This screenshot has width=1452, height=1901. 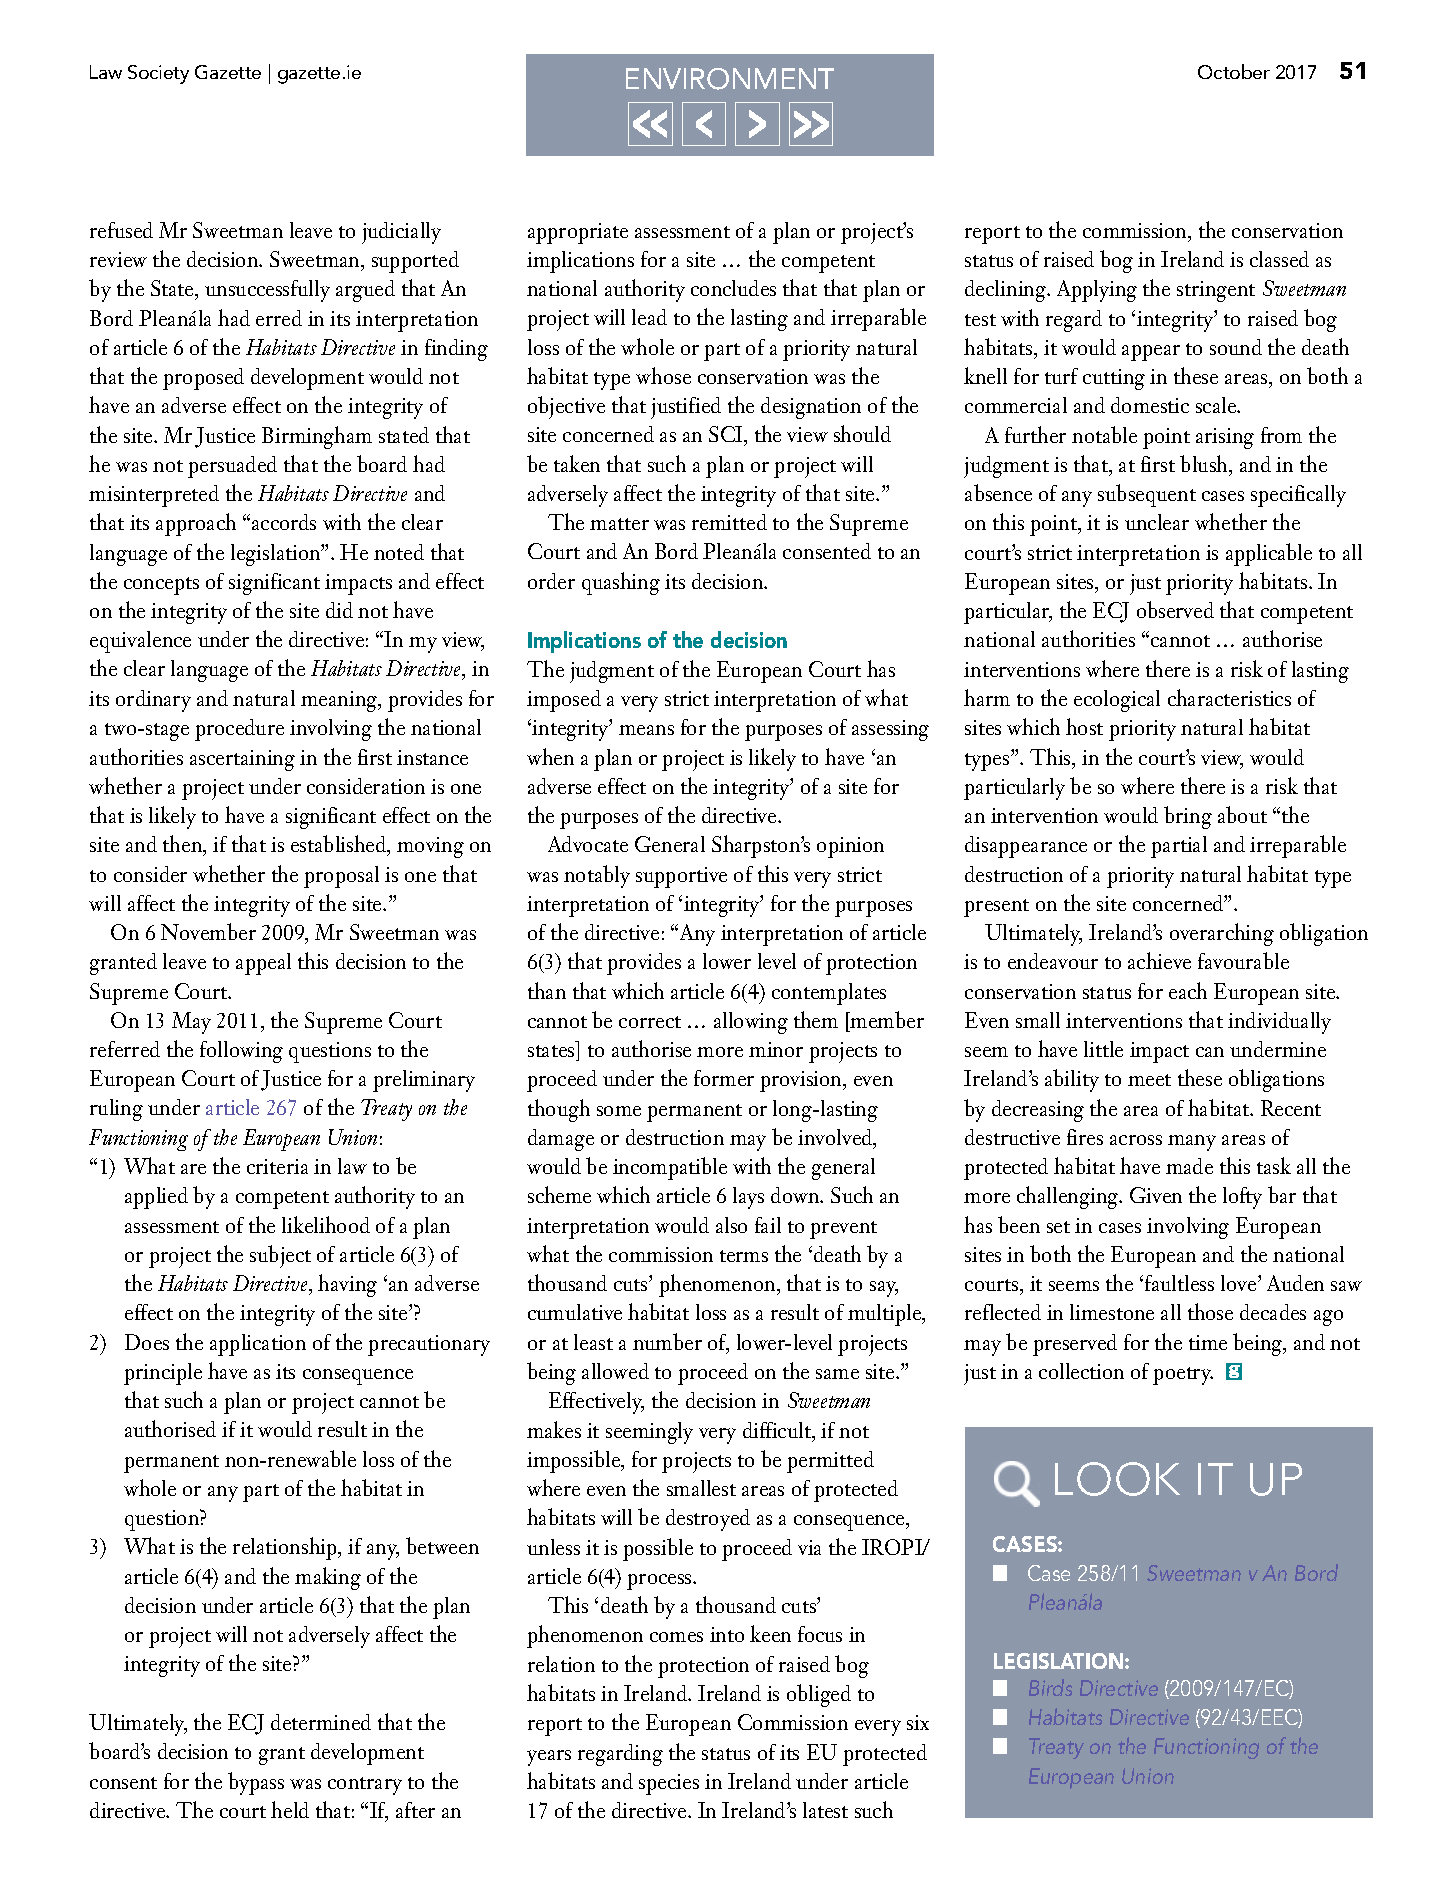 I want to click on subject, so click(x=280, y=1256).
